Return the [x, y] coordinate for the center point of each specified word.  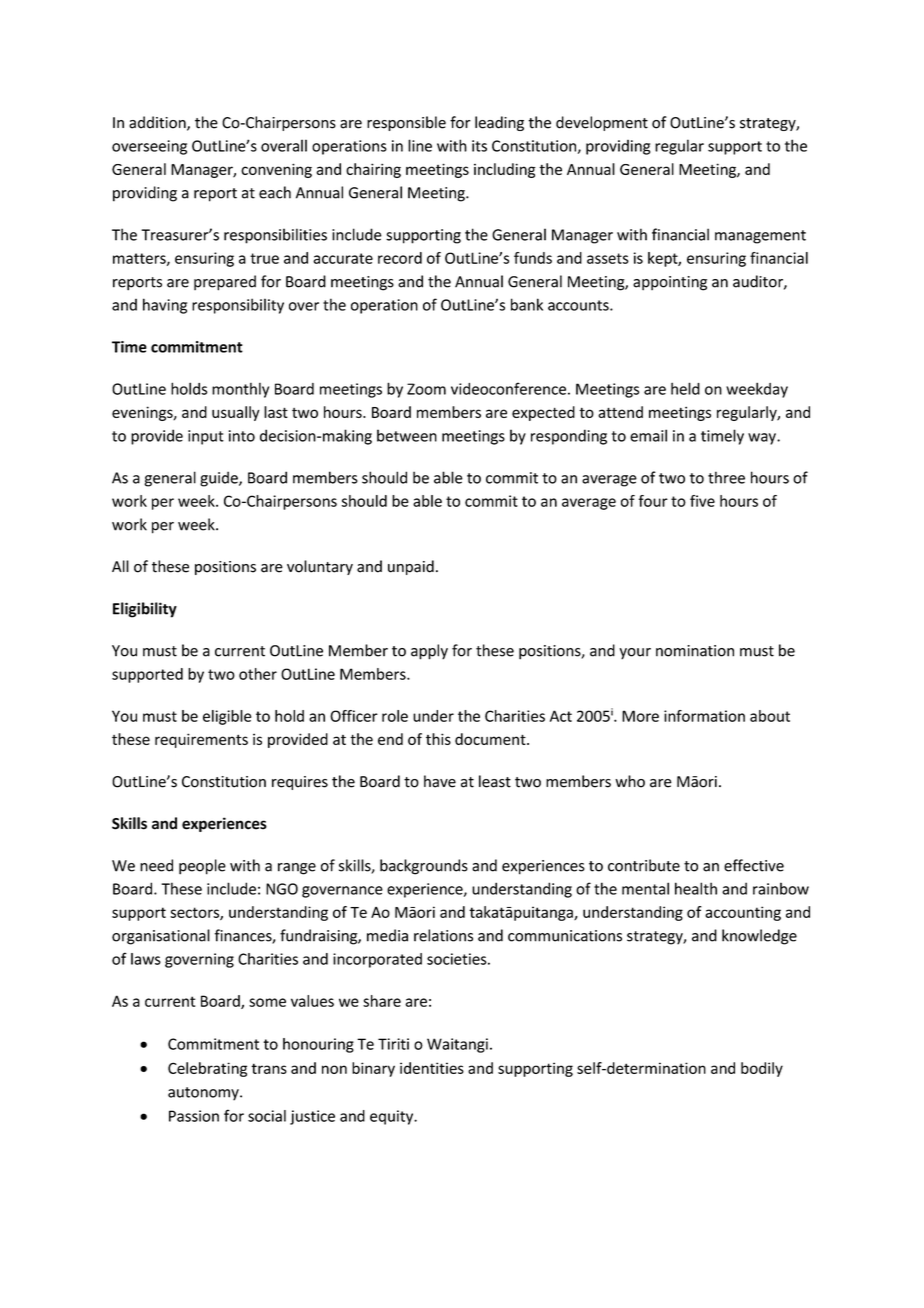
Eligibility [145, 610]
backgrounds [424, 867]
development [602, 123]
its [479, 146]
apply [429, 652]
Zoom [426, 389]
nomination [695, 651]
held [685, 388]
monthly [240, 390]
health [696, 888]
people [202, 867]
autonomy [204, 1094]
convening [276, 170]
